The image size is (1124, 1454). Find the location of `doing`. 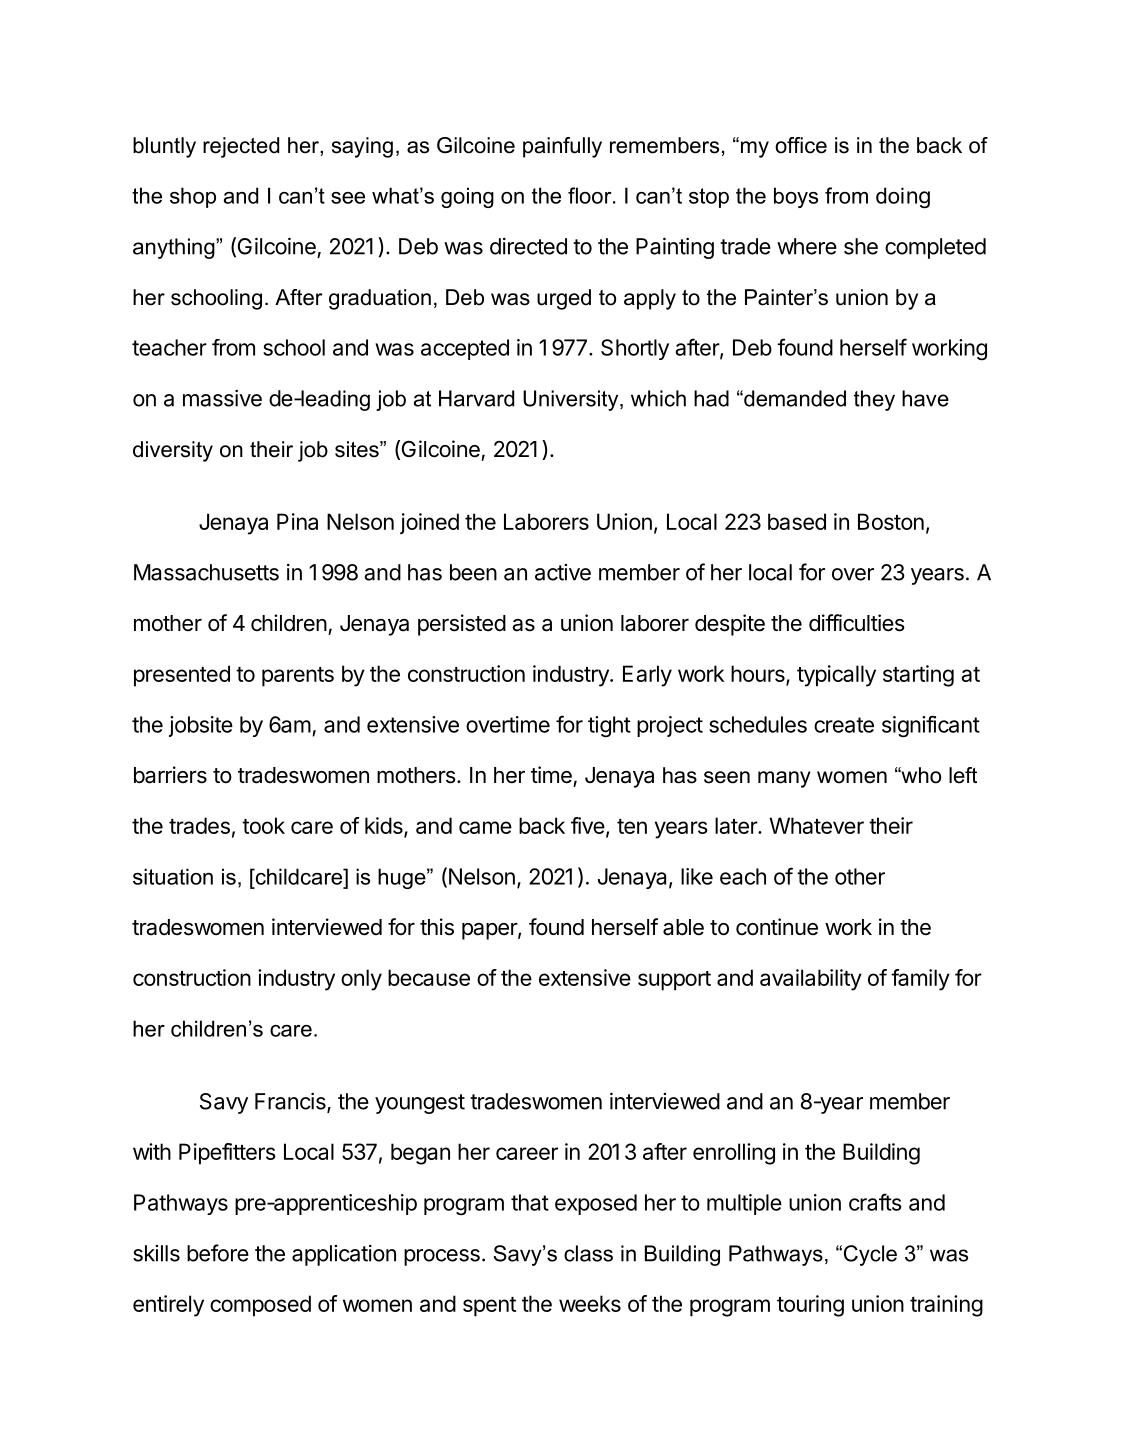

doing is located at coordinates (903, 198).
